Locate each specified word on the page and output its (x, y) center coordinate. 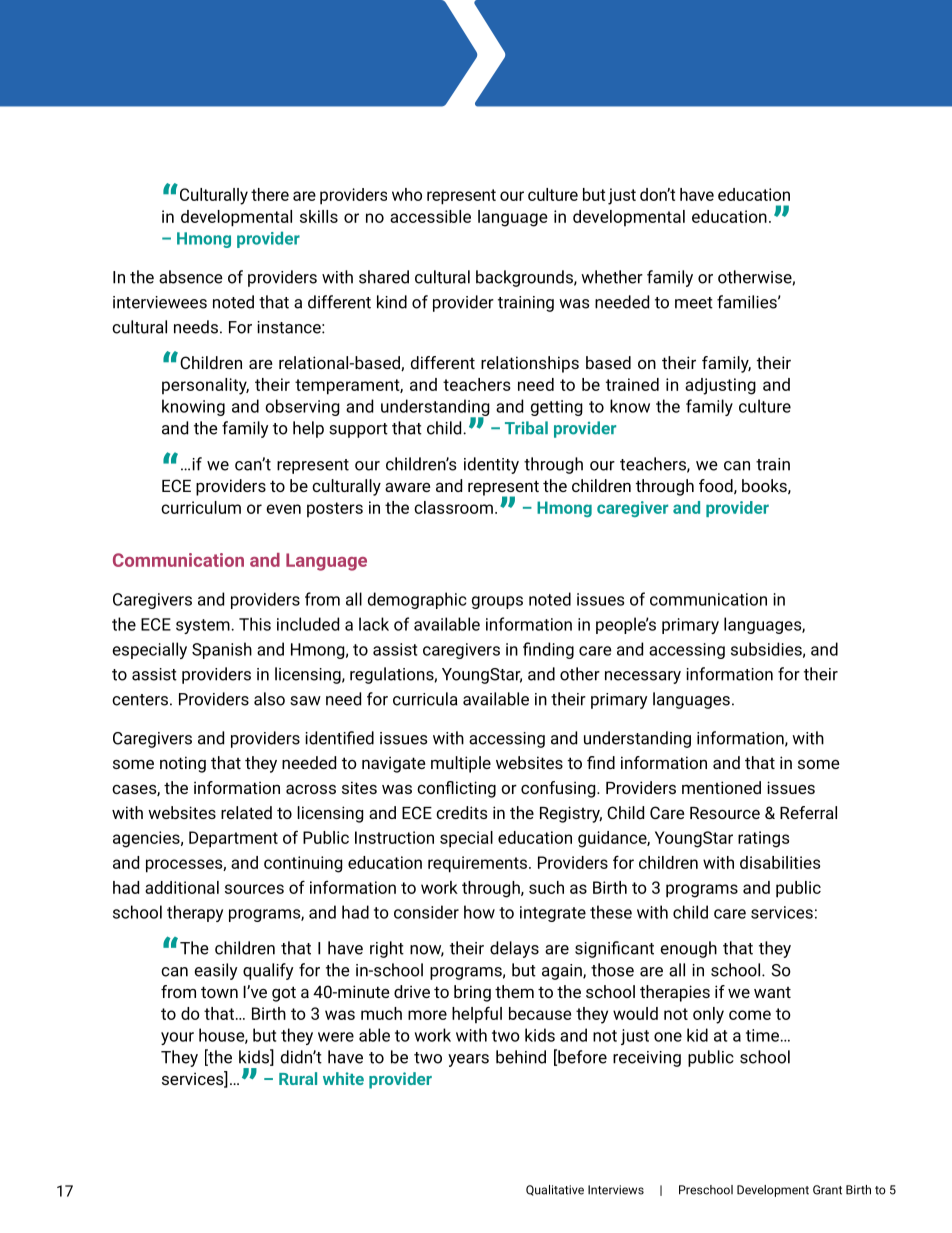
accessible (430, 216)
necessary (643, 677)
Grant (827, 1190)
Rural (298, 1078)
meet (694, 303)
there (270, 194)
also (269, 699)
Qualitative (555, 1190)
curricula (425, 699)
